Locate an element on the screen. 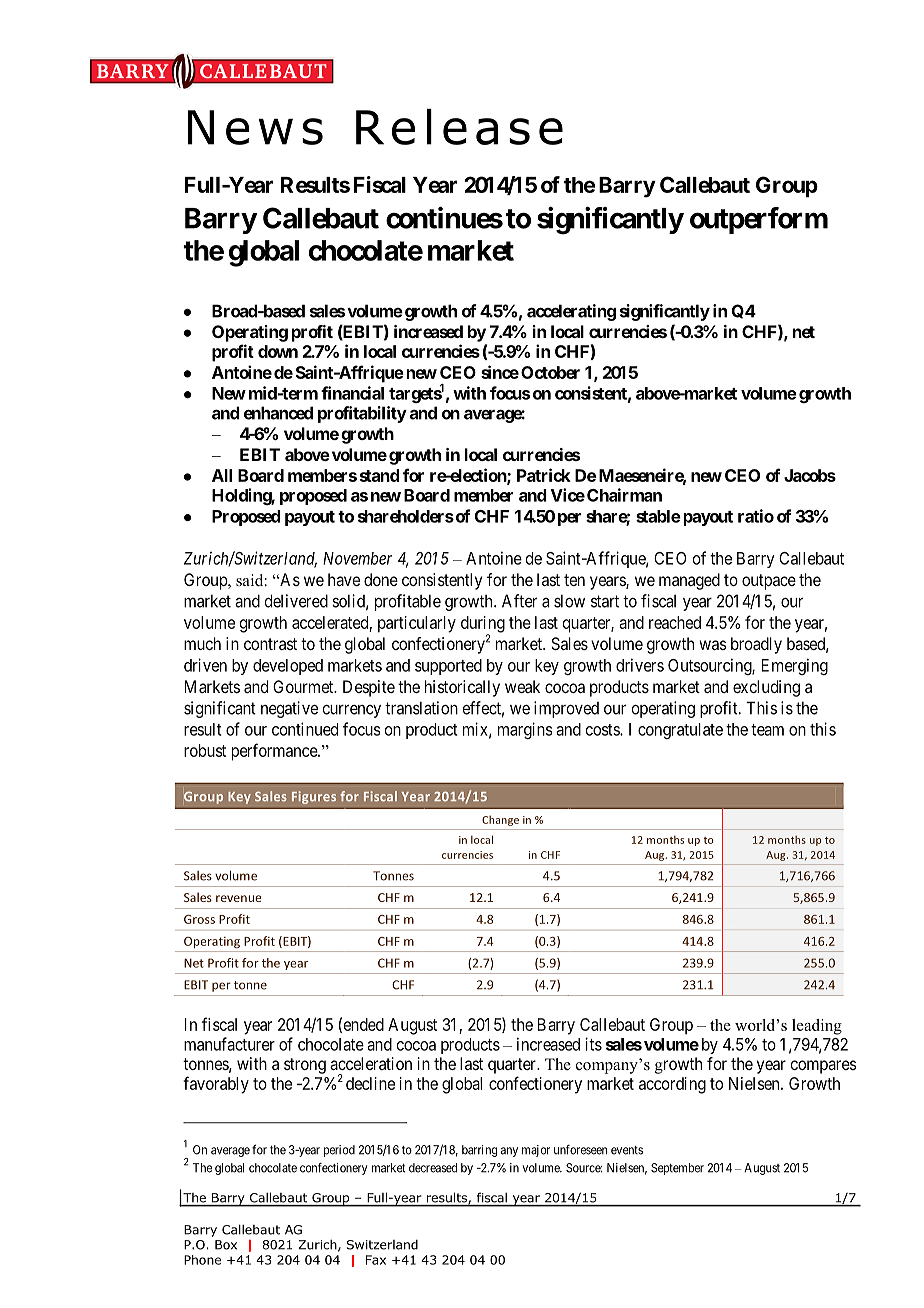 Image resolution: width=924 pixels, height=1308 pixels. outperform is located at coordinates (759, 220).
